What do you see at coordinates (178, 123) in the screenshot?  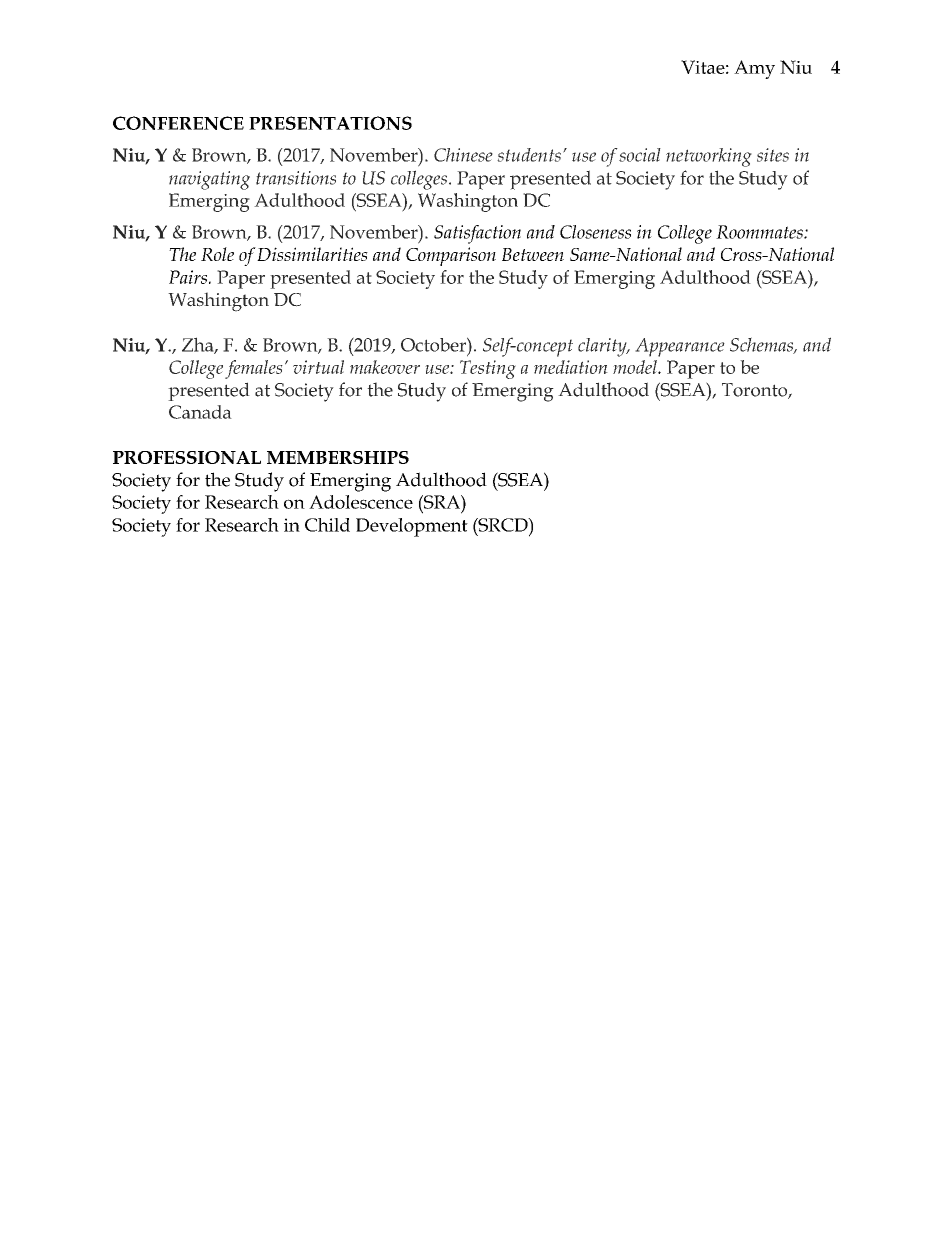 I see `CONFERENCE` at bounding box center [178, 123].
